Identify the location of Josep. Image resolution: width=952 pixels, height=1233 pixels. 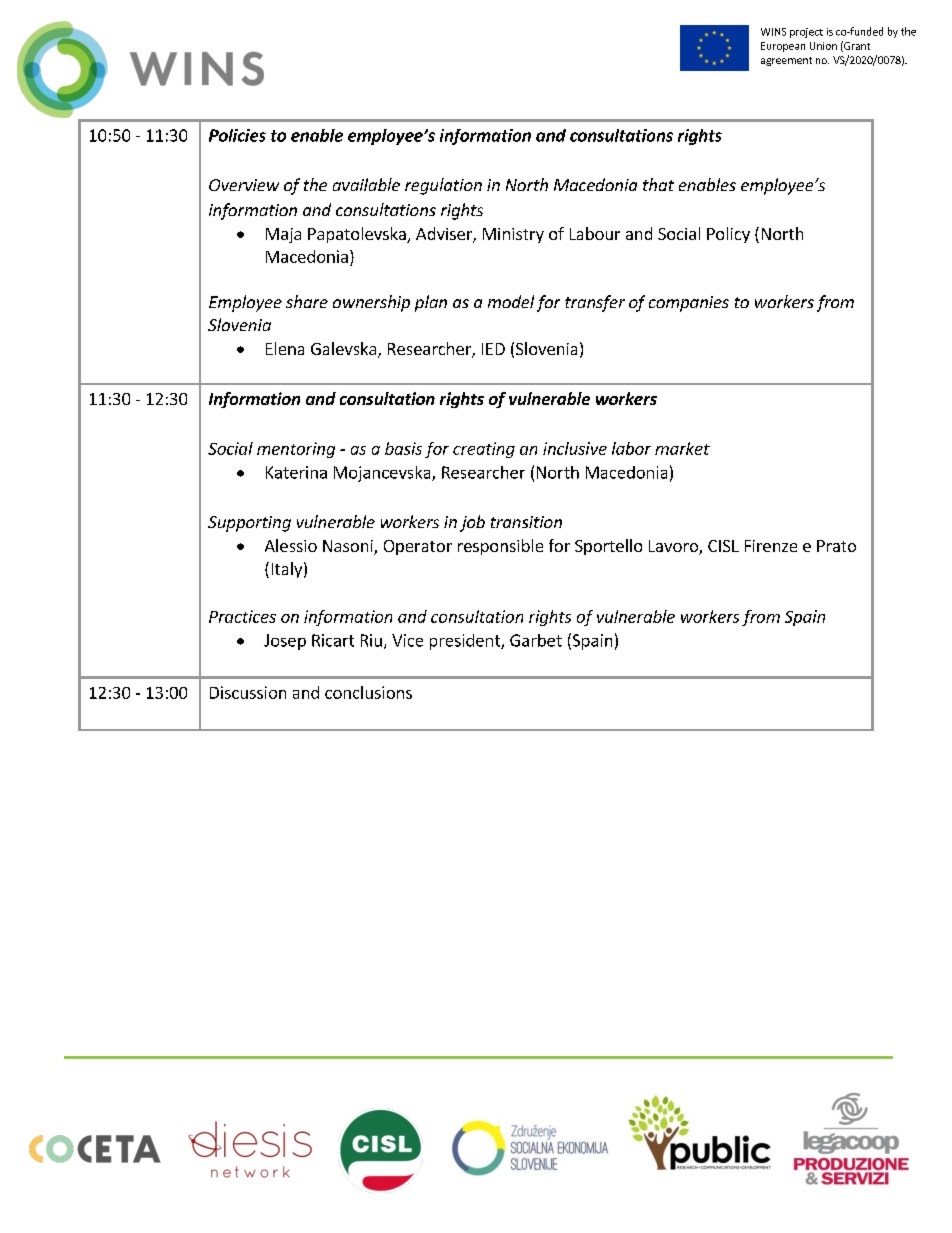
(285, 642).
